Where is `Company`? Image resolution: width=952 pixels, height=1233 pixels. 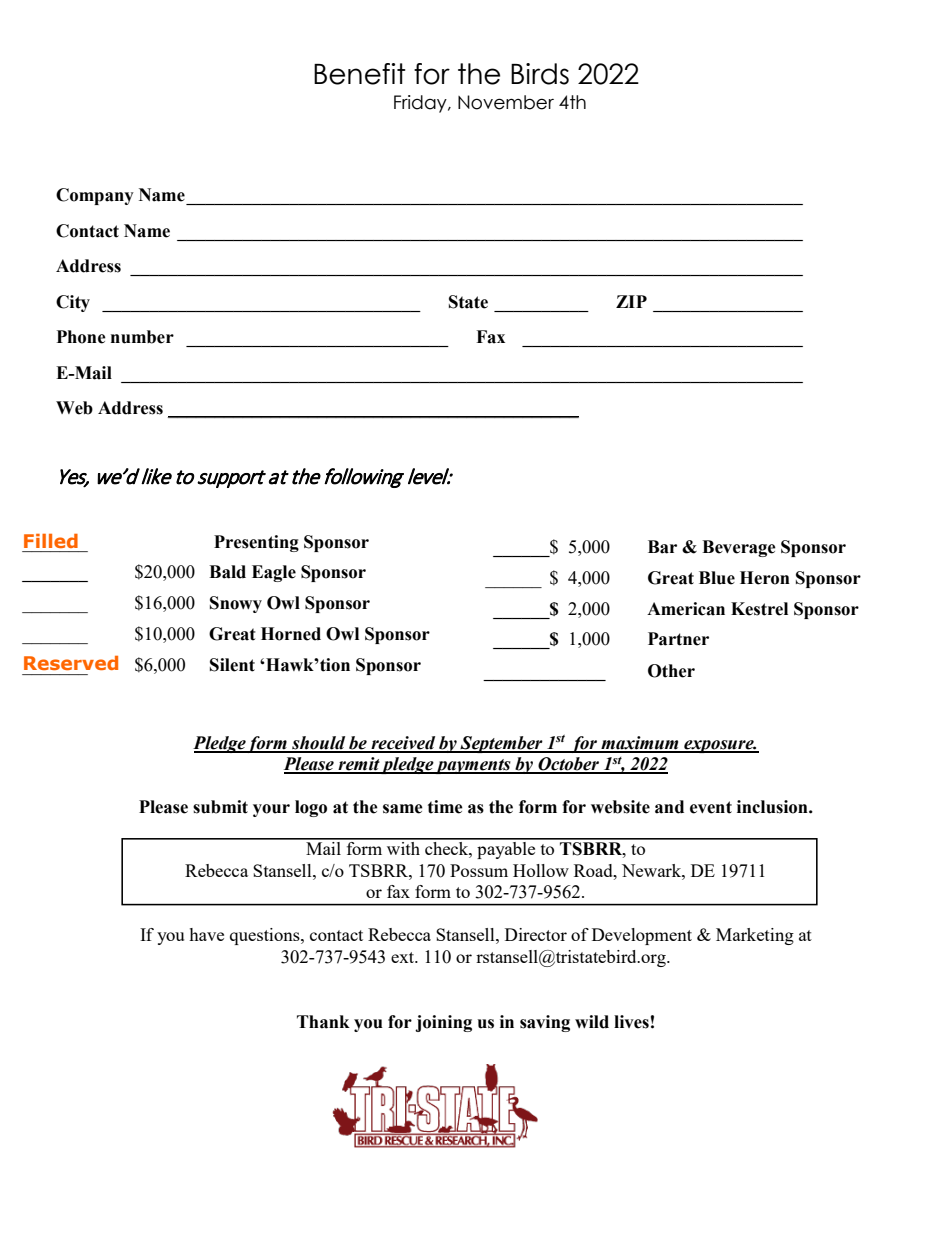
Company is located at coordinates (95, 196).
